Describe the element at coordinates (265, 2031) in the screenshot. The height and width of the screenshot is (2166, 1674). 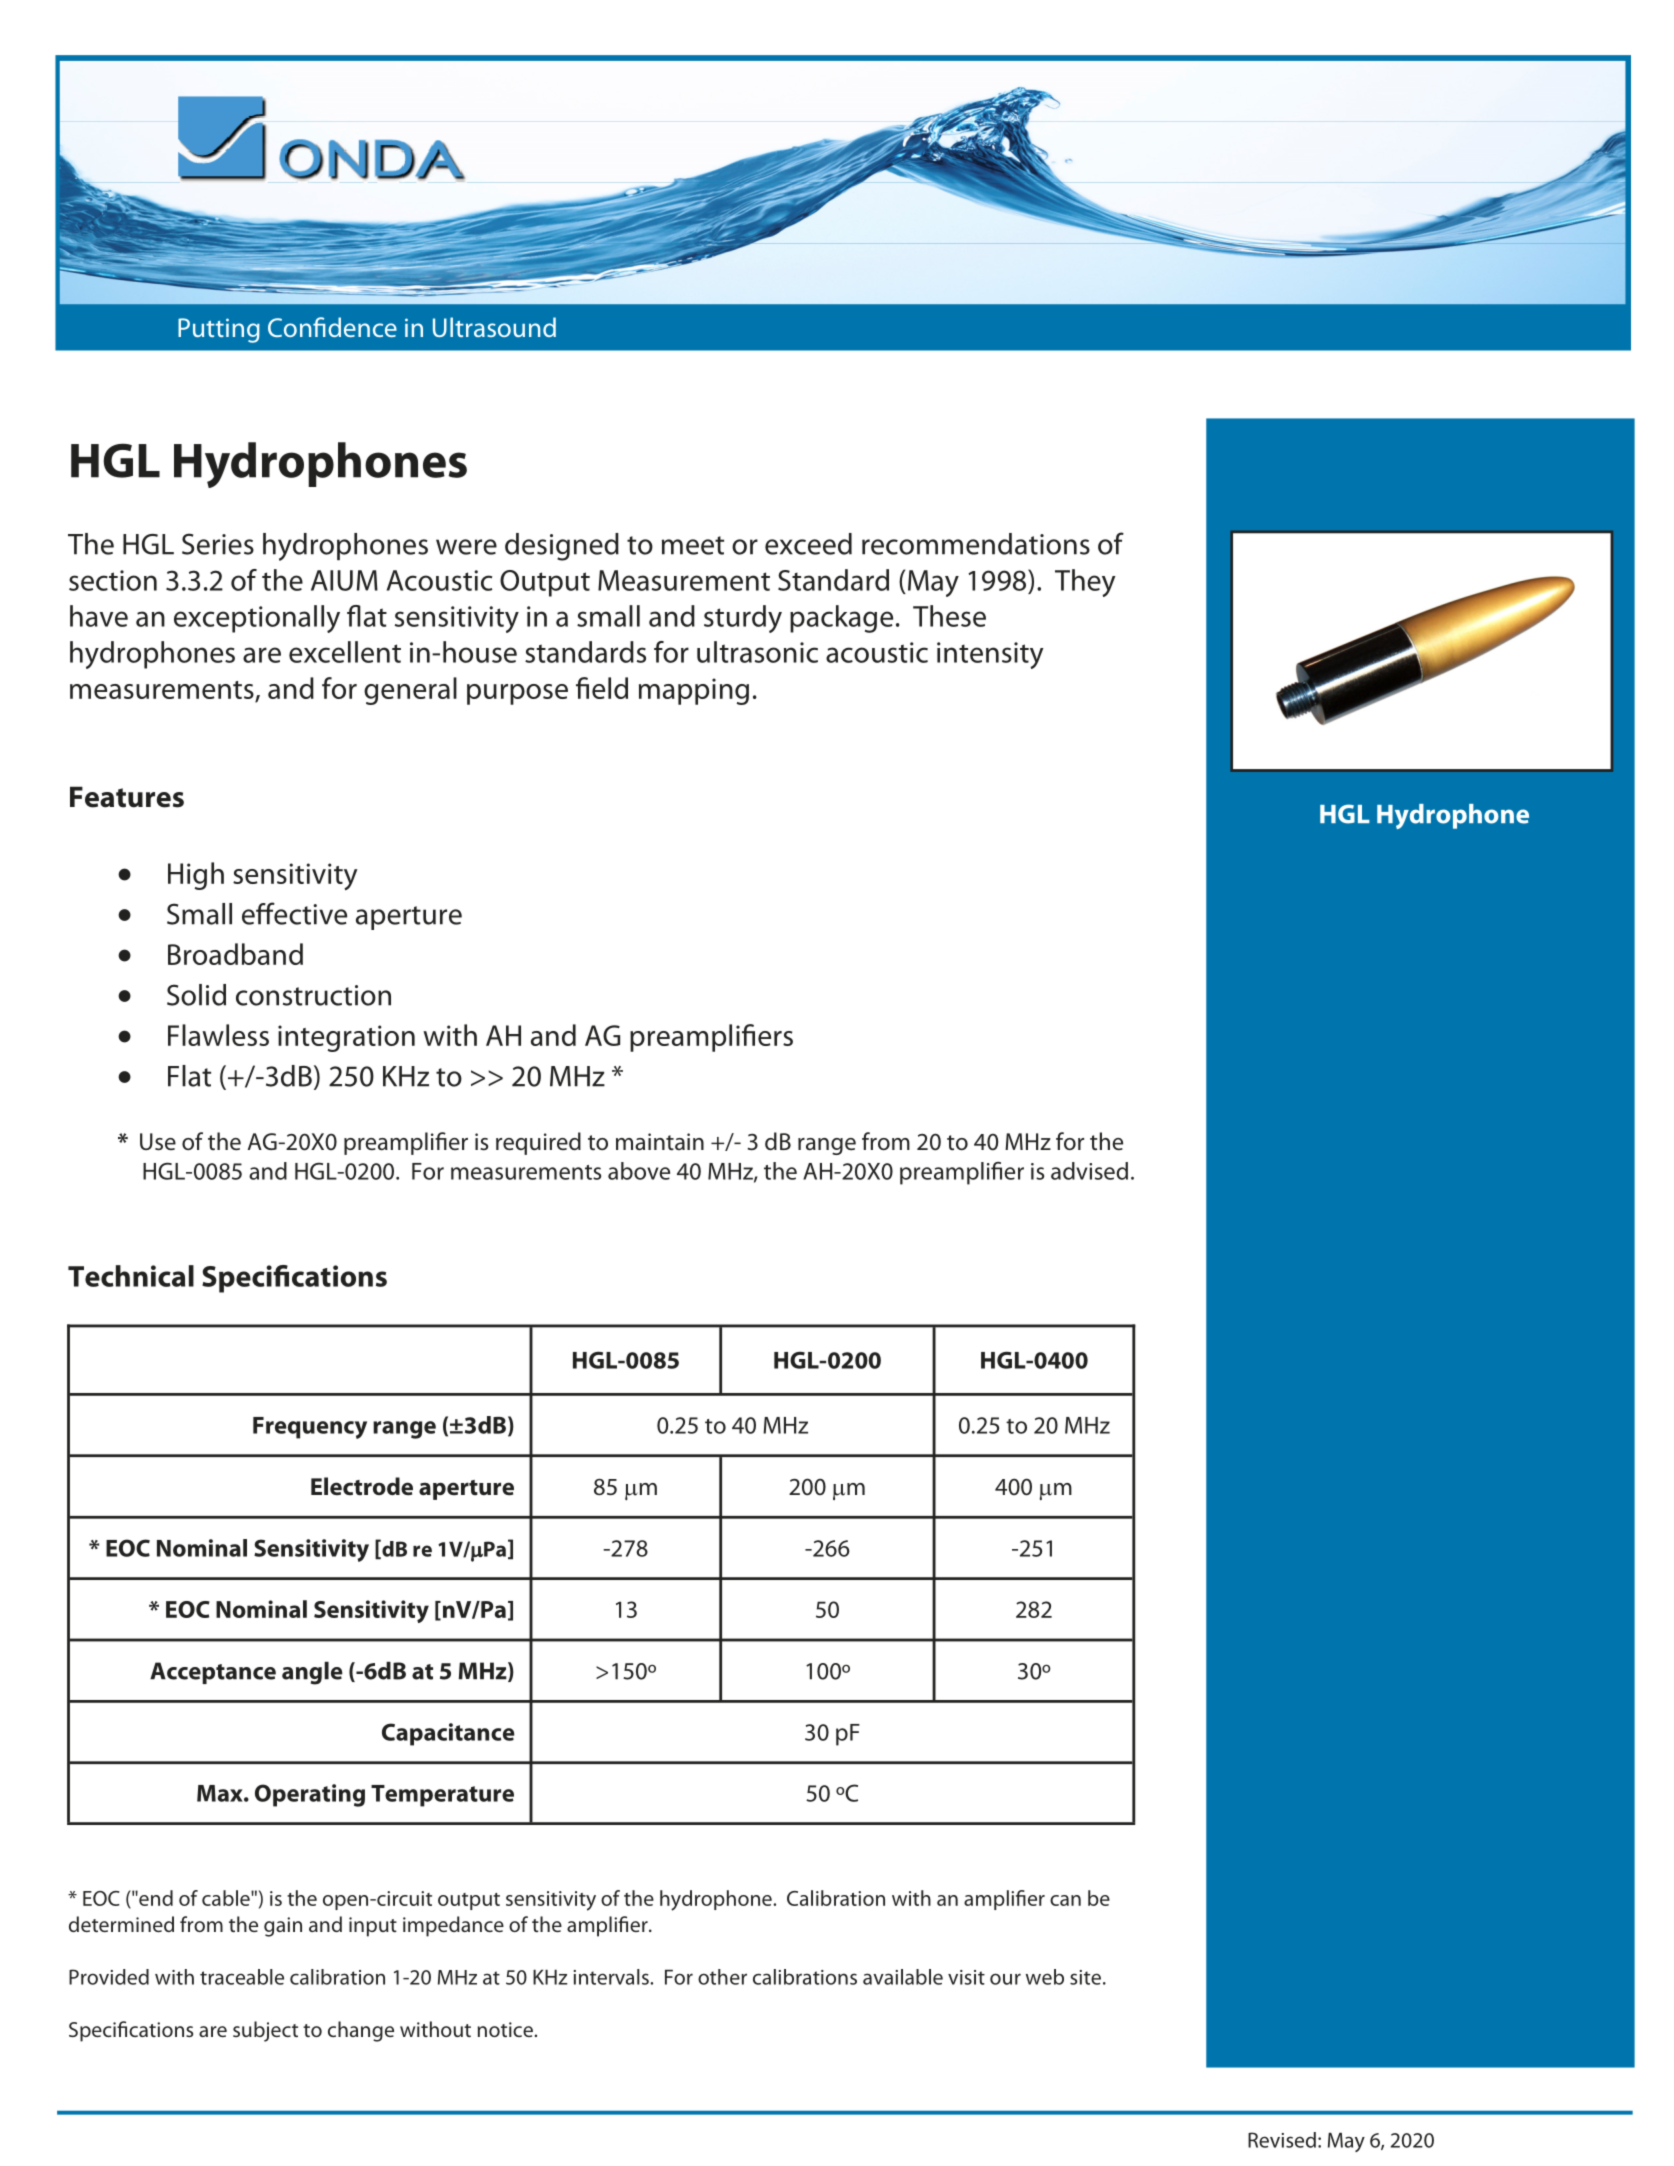
I see `subject` at that location.
